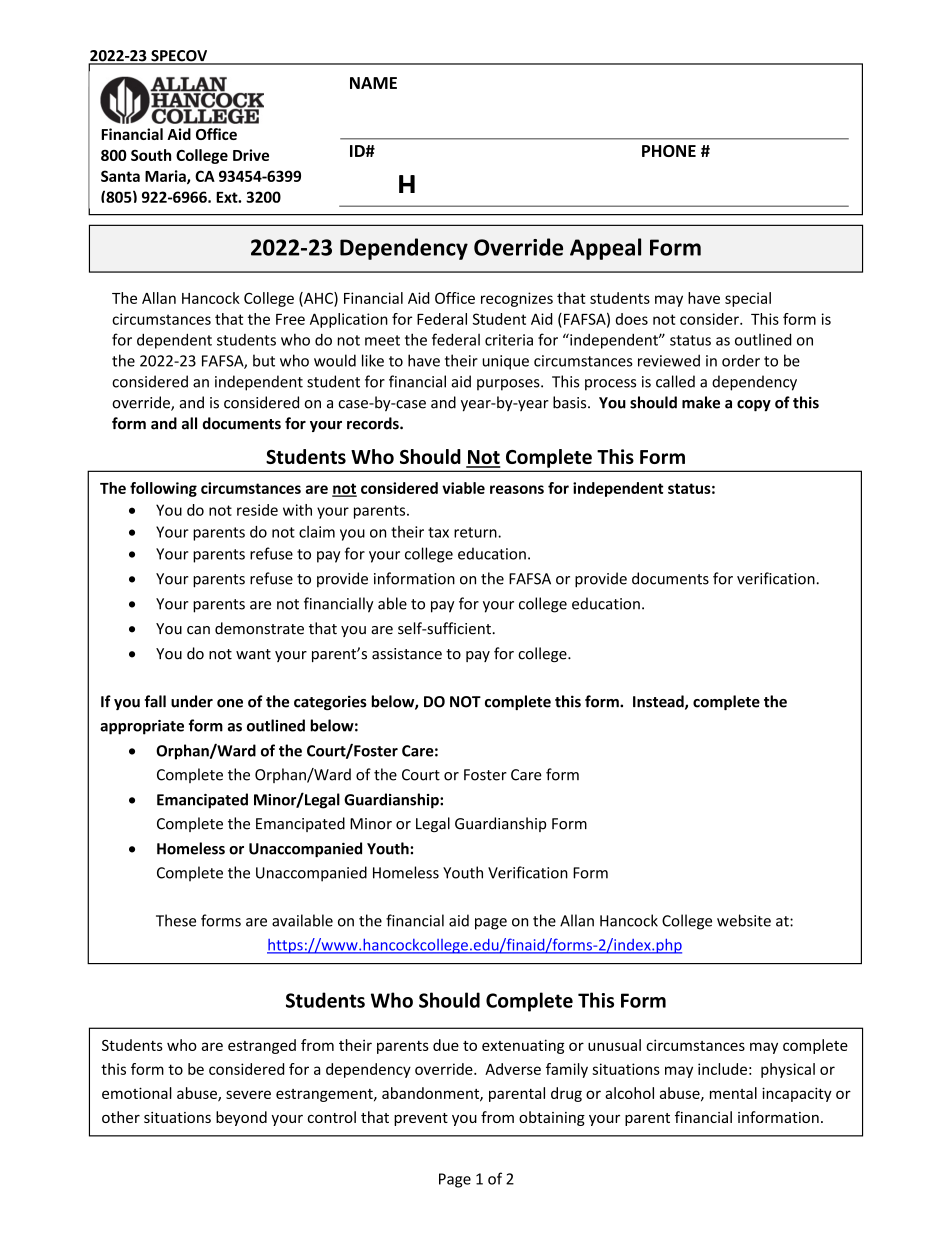 The width and height of the screenshot is (952, 1233). Describe the element at coordinates (251, 155) in the screenshot. I see `Drive` at that location.
